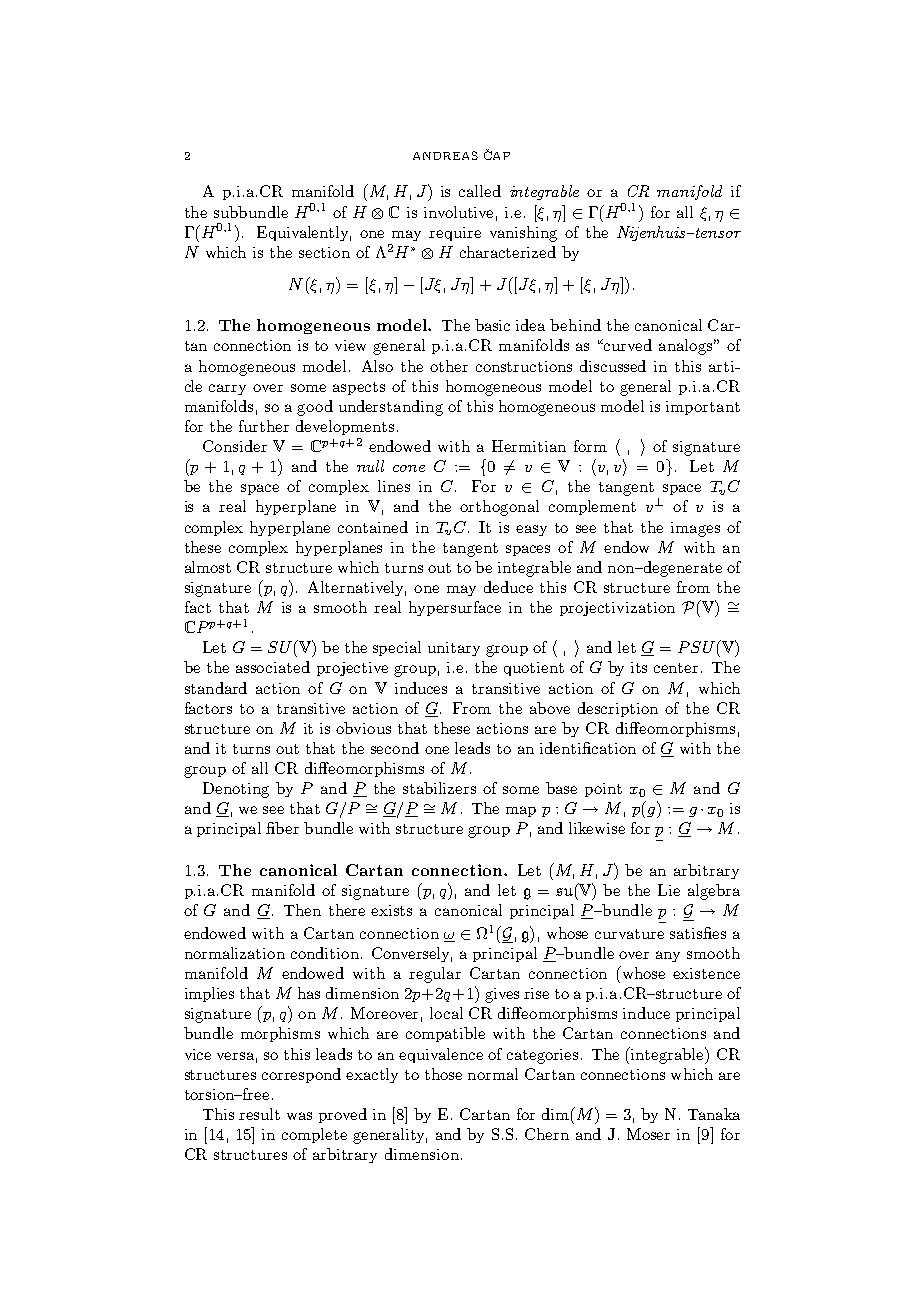 This page has width=924, height=1308. Describe the element at coordinates (259, 1114) in the page. I see `result` at that location.
